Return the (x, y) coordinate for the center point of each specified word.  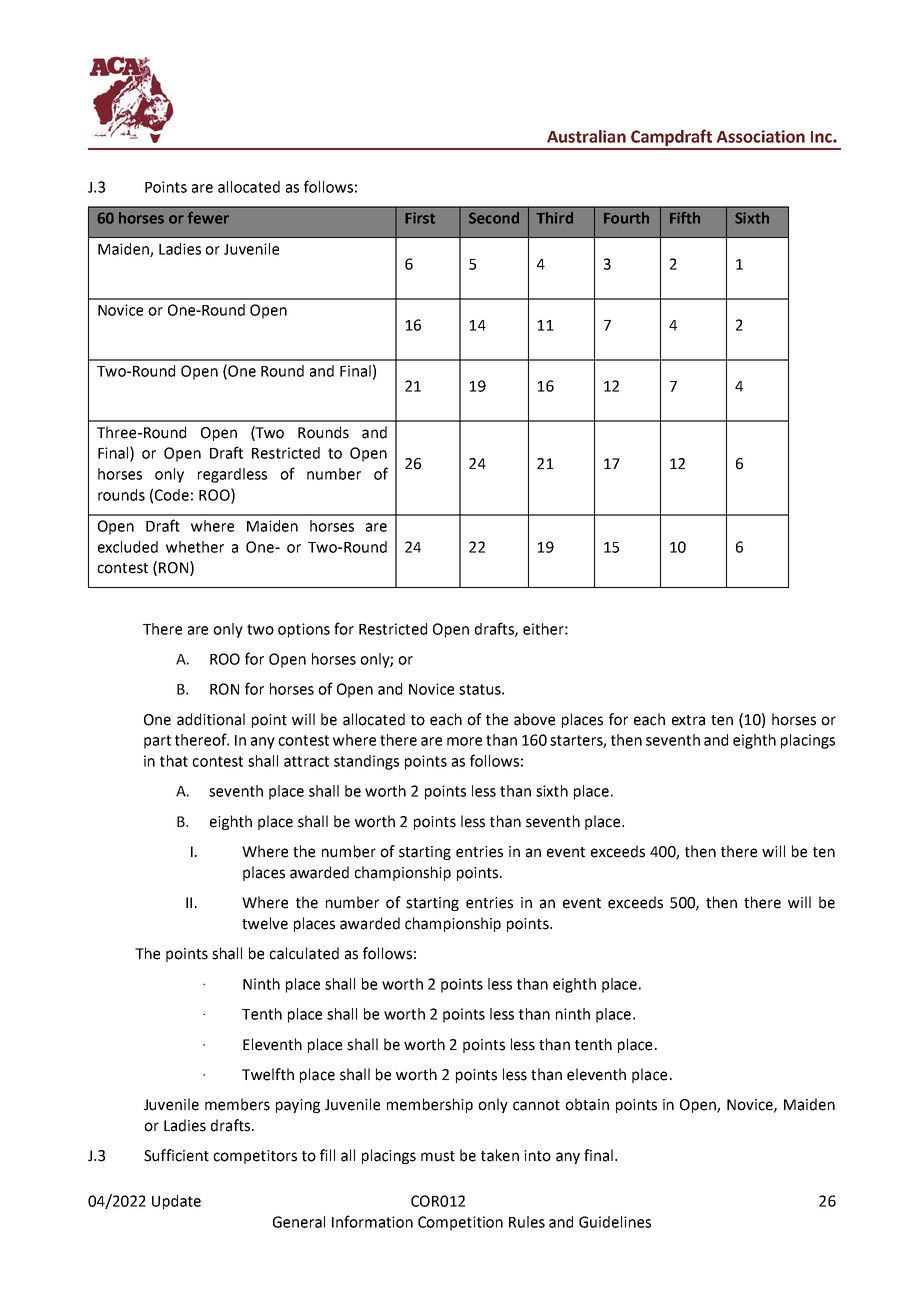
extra (688, 720)
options (304, 630)
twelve (265, 923)
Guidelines (615, 1222)
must (438, 1156)
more (464, 741)
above (534, 719)
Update (176, 1202)
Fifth (685, 217)
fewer (208, 217)
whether (195, 547)
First (420, 218)
